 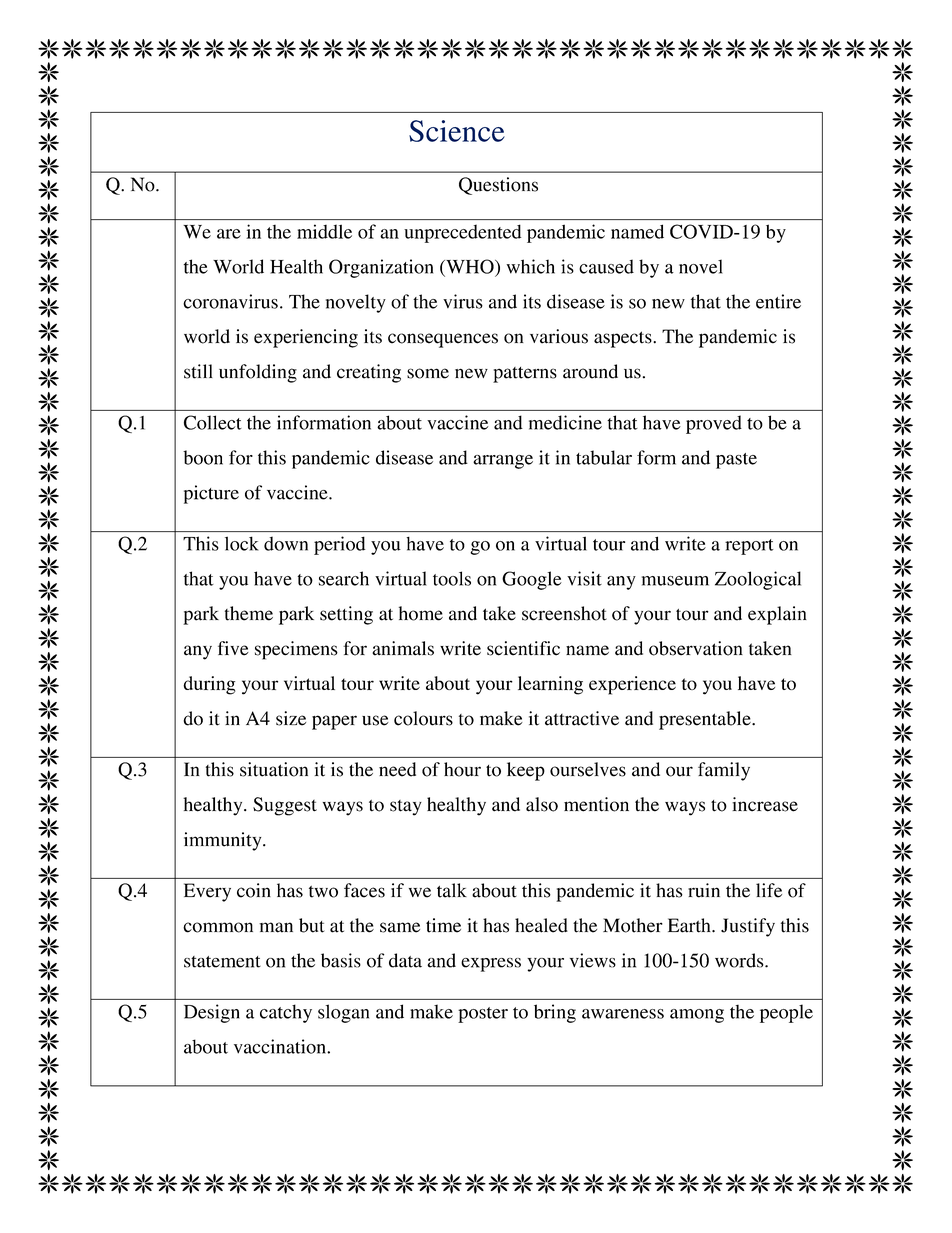 I want to click on presentable, so click(x=706, y=720).
